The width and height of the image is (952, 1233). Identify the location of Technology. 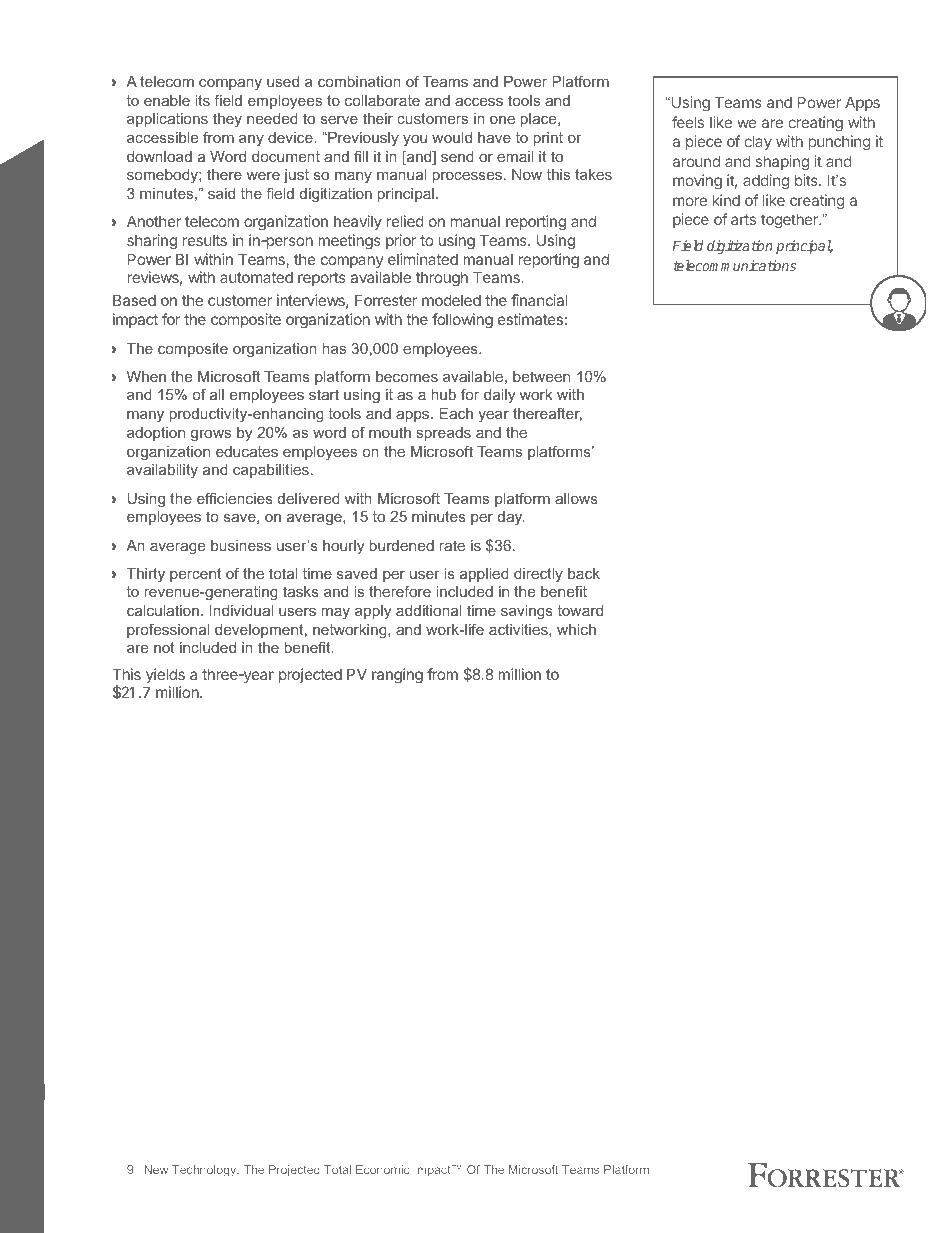
(205, 1171).
